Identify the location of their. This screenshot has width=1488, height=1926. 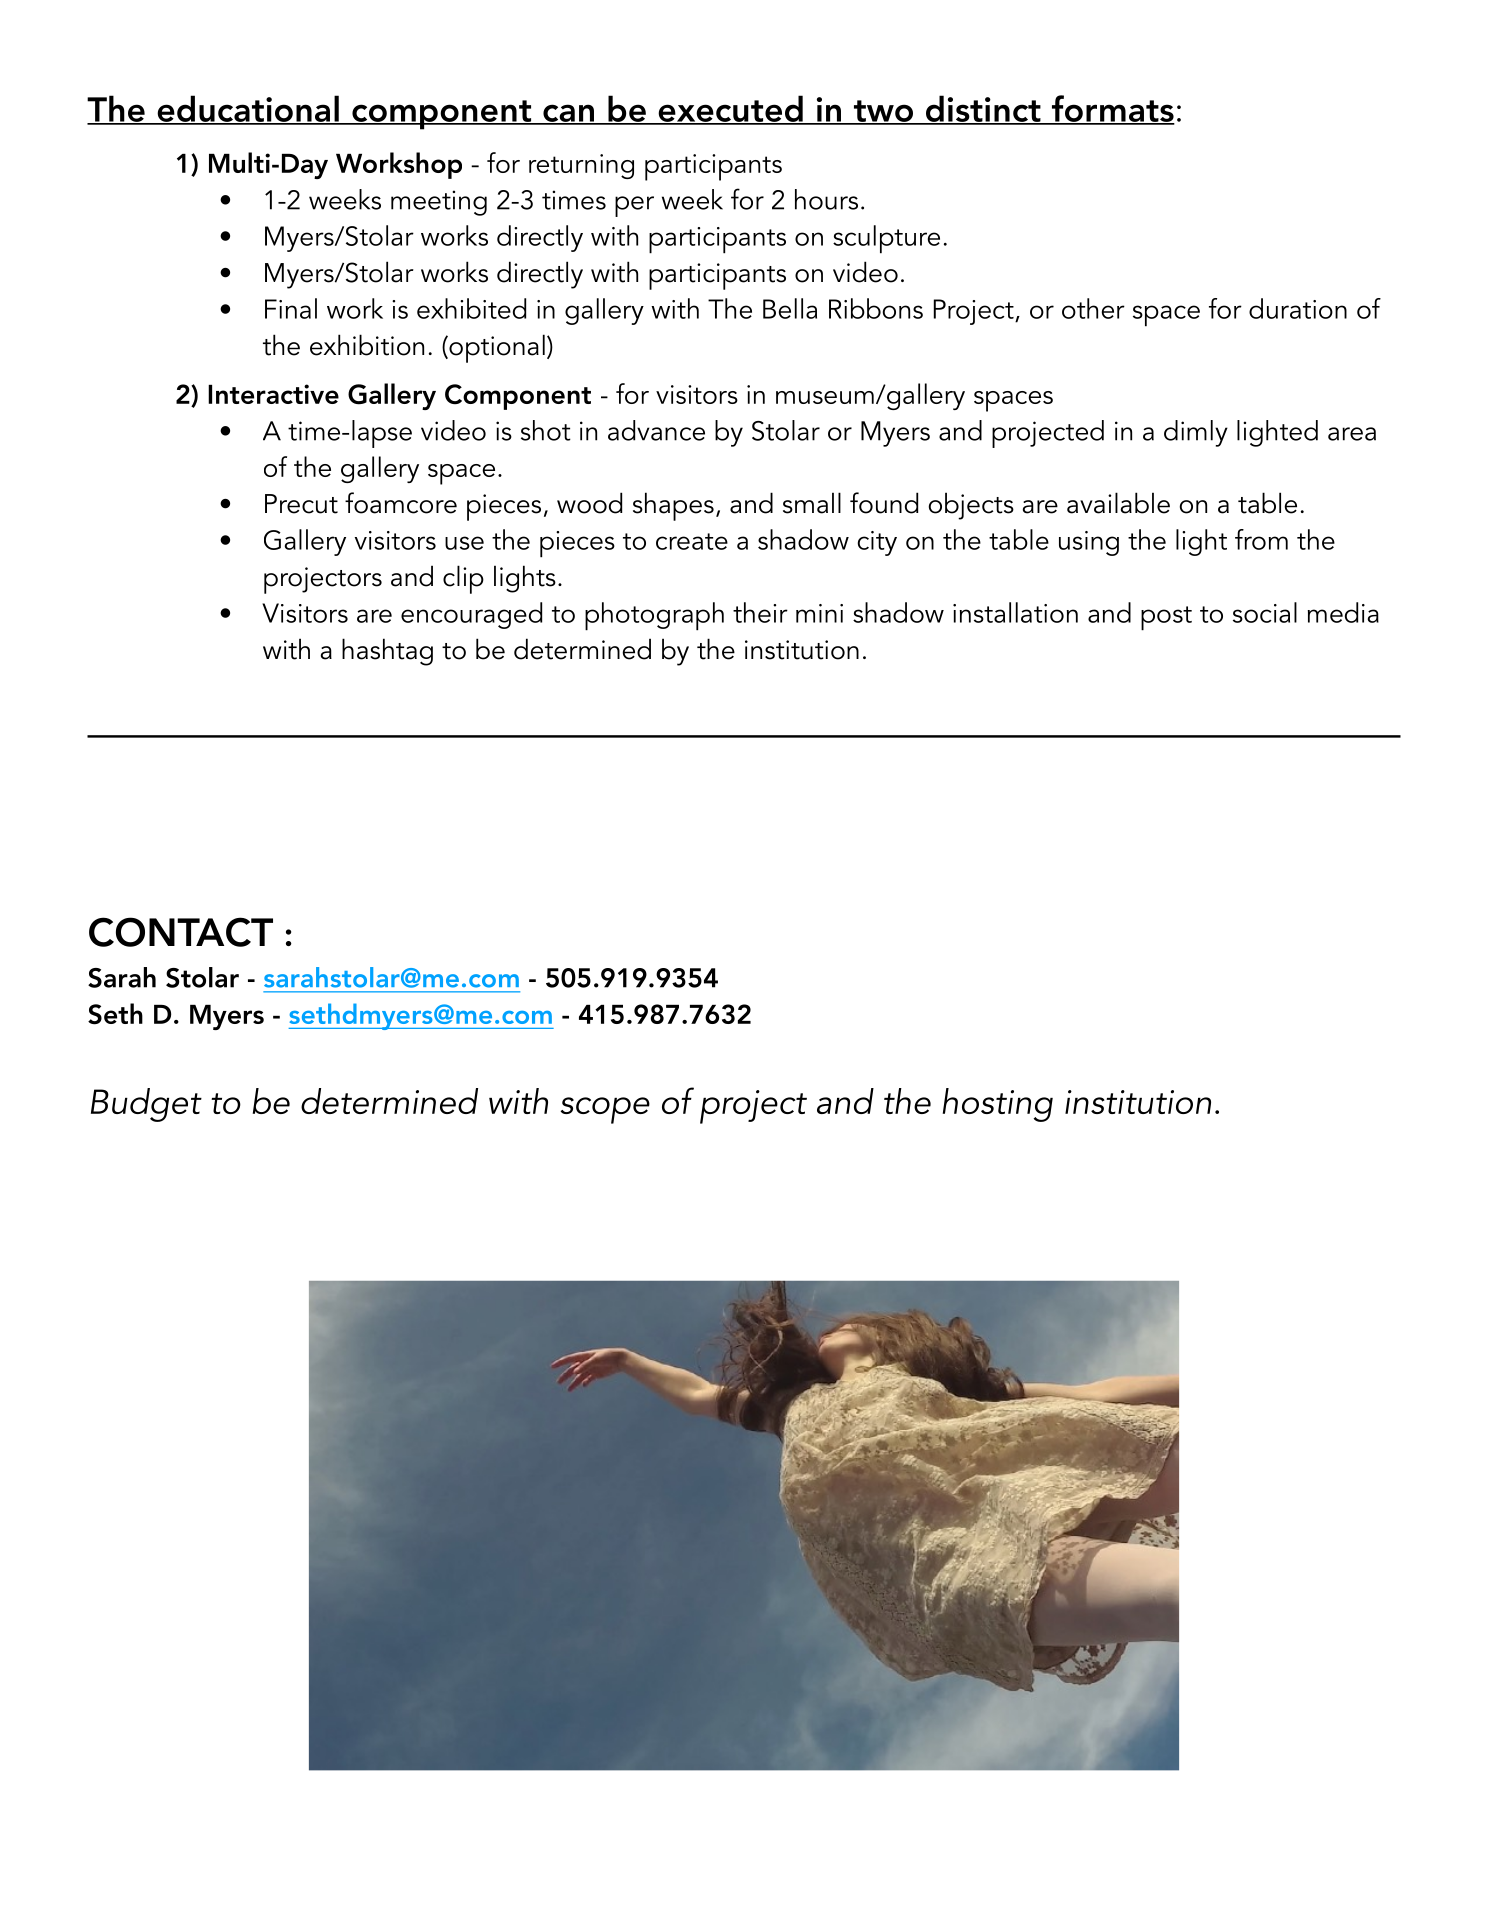
(760, 612).
